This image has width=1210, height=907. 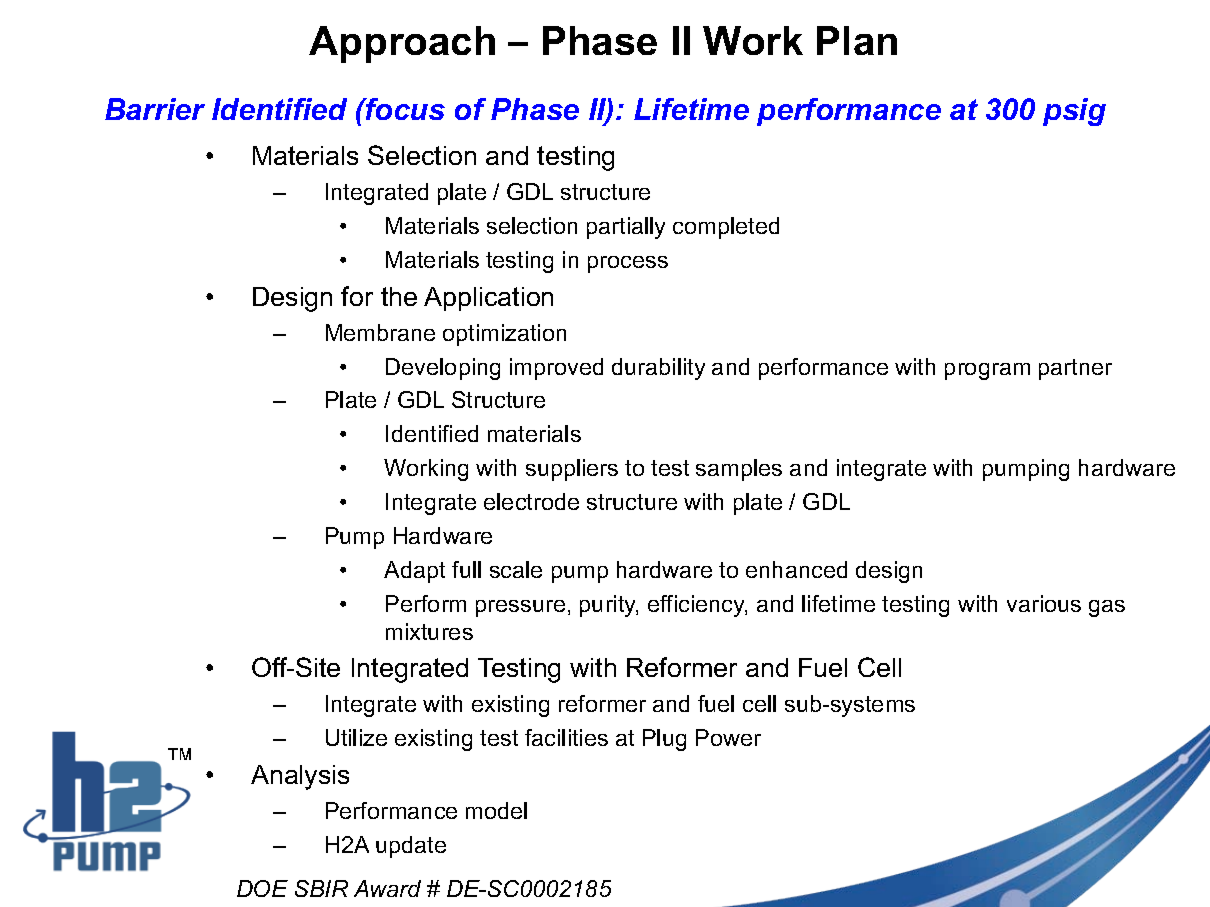 What do you see at coordinates (1074, 112) in the image?
I see `psig` at bounding box center [1074, 112].
